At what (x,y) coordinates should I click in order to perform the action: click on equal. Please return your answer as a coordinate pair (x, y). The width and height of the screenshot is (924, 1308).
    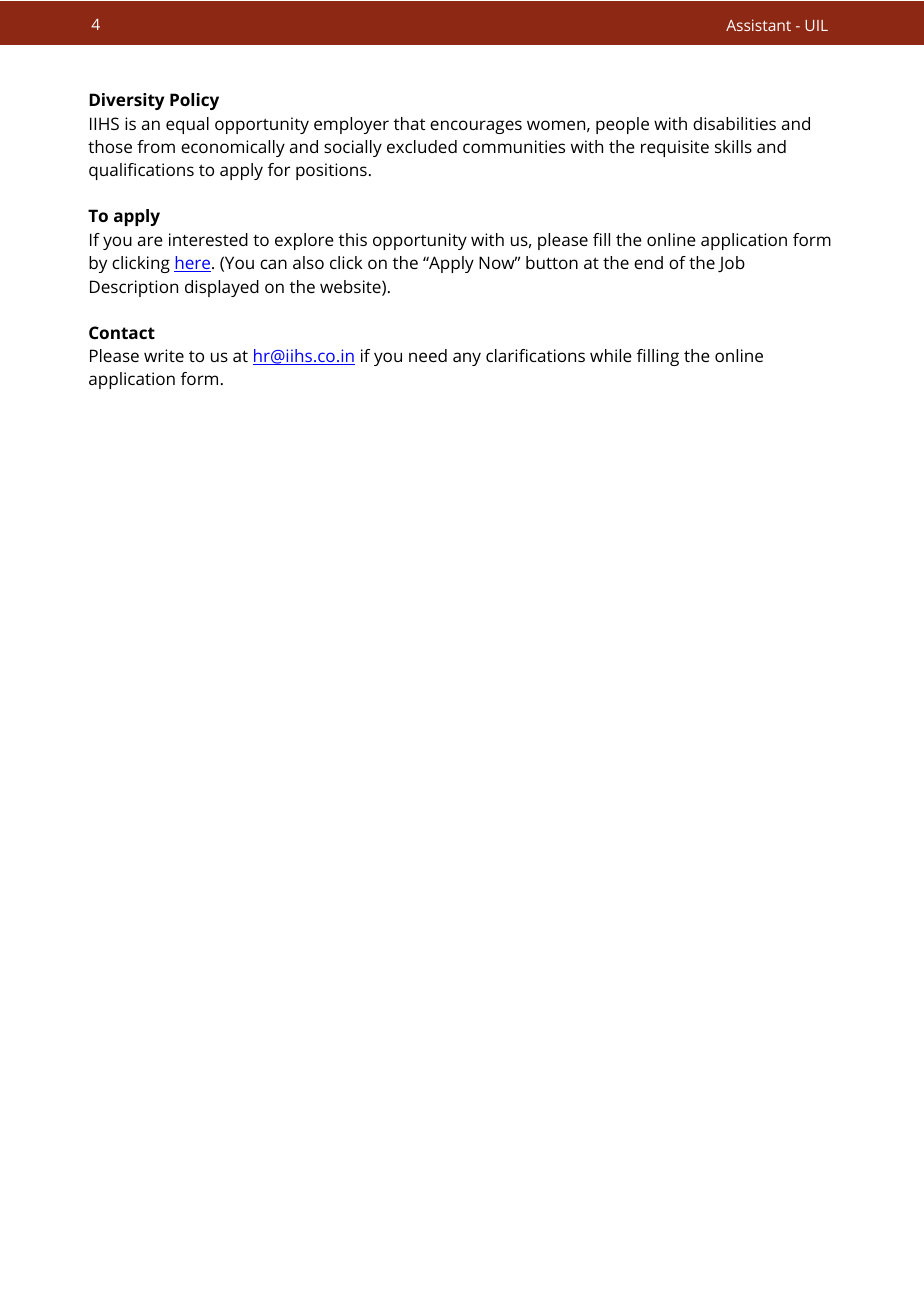
    Looking at the image, I should click on (187, 125).
